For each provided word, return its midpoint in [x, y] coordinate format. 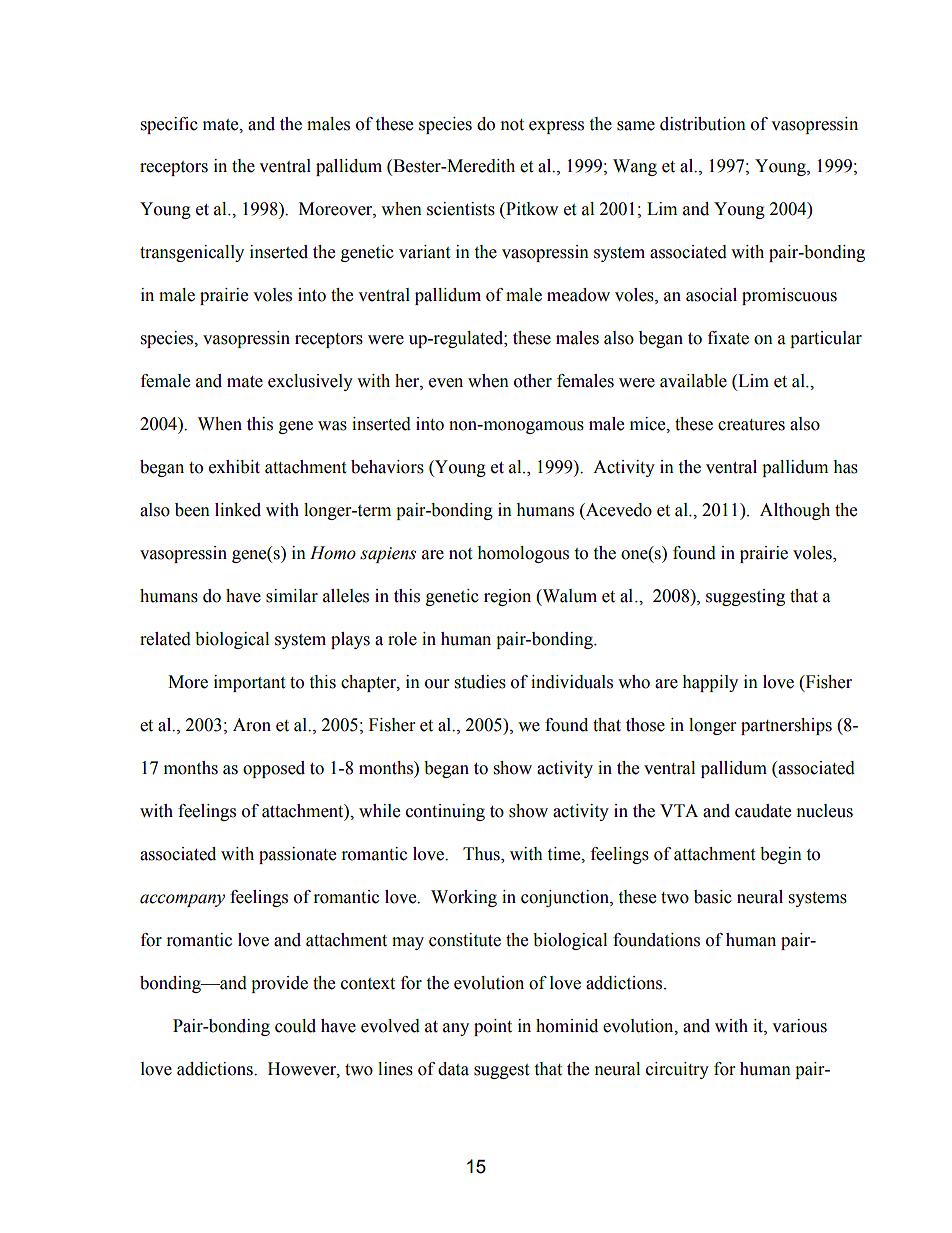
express [556, 127]
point [493, 1027]
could [295, 1026]
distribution [703, 124]
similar [292, 596]
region [507, 597]
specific [169, 125]
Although [795, 511]
